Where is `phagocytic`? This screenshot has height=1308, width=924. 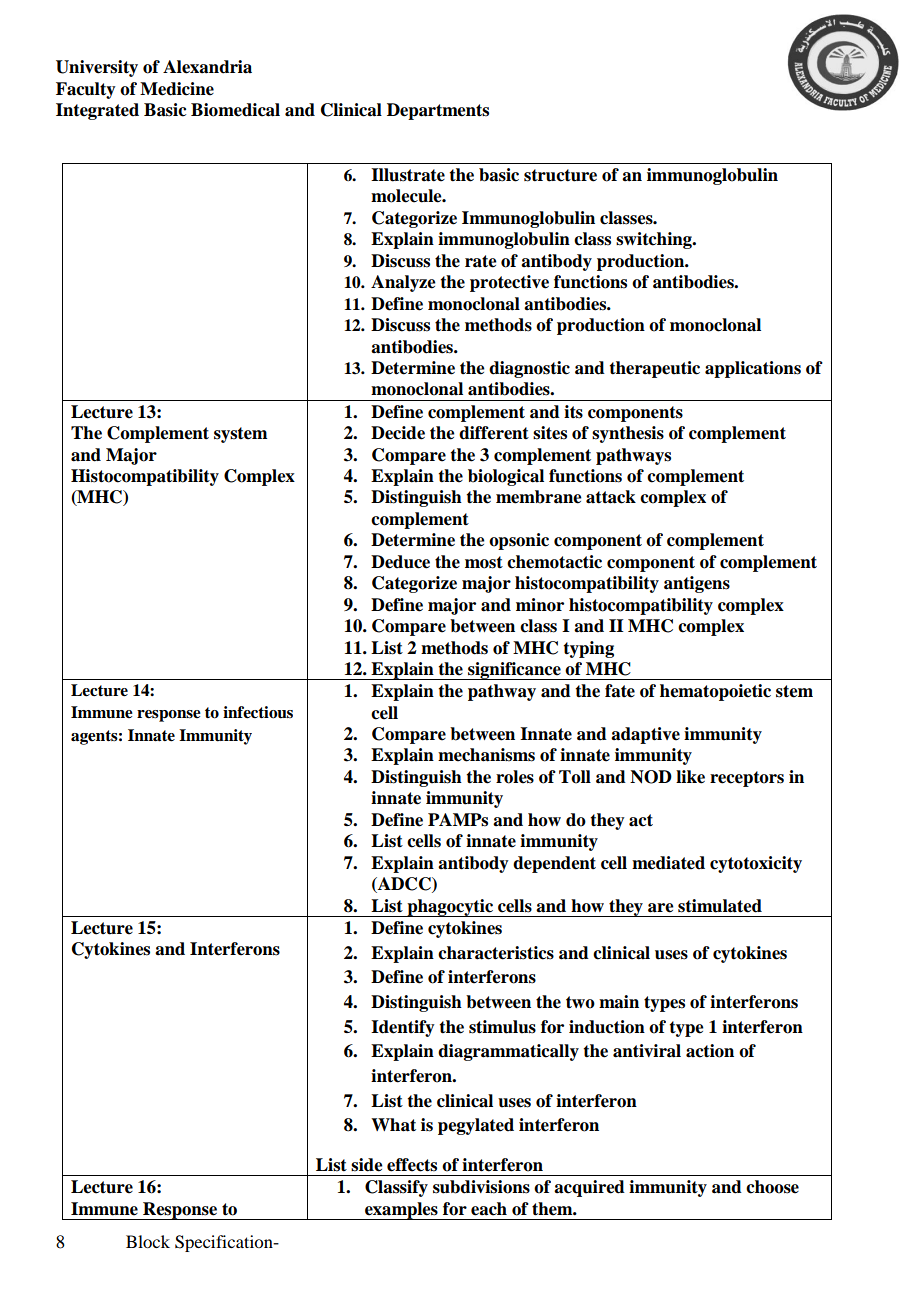
phagocytic is located at coordinates (450, 908).
